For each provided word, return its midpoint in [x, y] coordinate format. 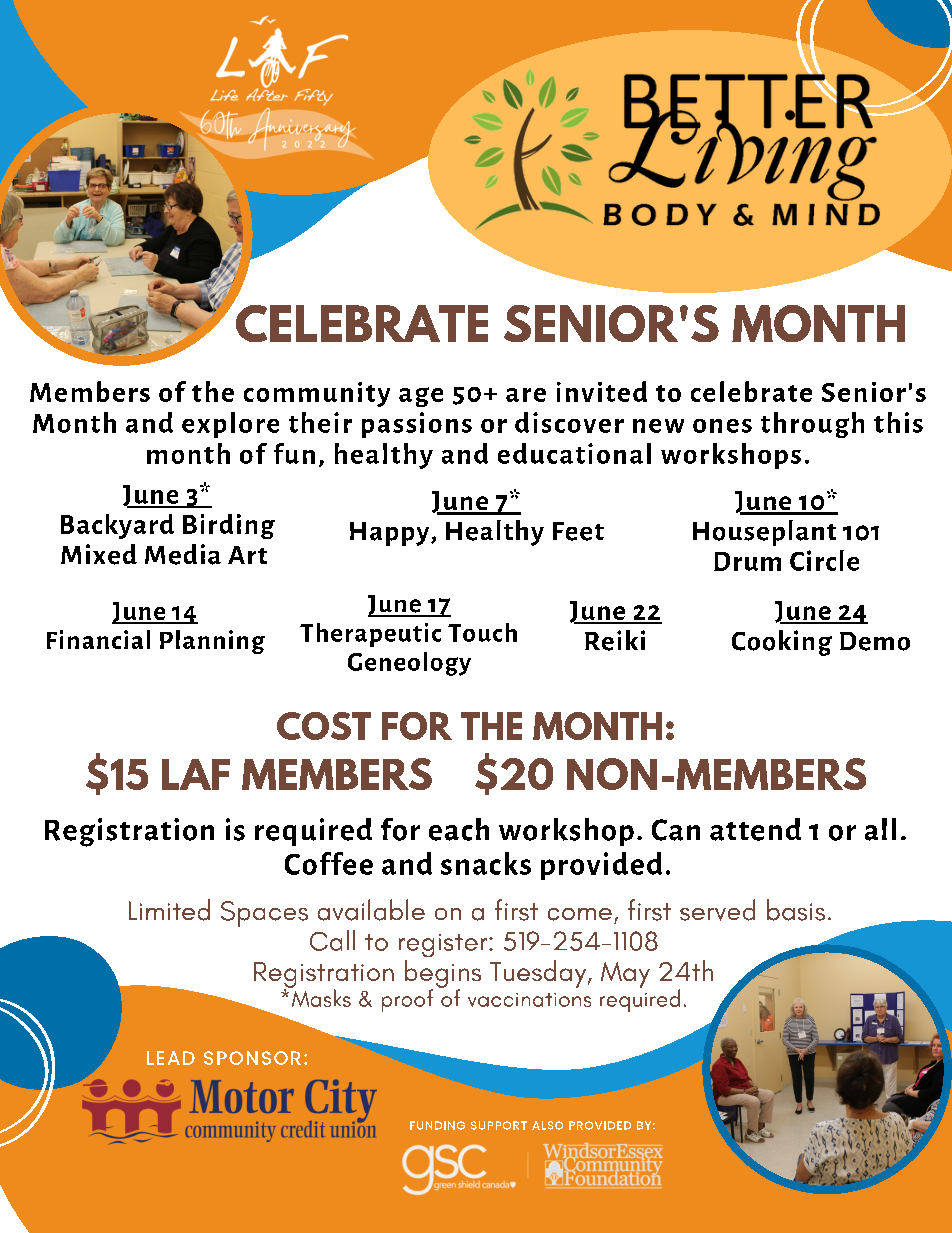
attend [755, 829]
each [459, 829]
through [812, 425]
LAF [196, 774]
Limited [169, 910]
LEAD [171, 1058]
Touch [482, 632]
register [444, 945]
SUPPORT [499, 1125]
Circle [824, 560]
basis [796, 910]
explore [230, 425]
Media [183, 554]
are [526, 395]
